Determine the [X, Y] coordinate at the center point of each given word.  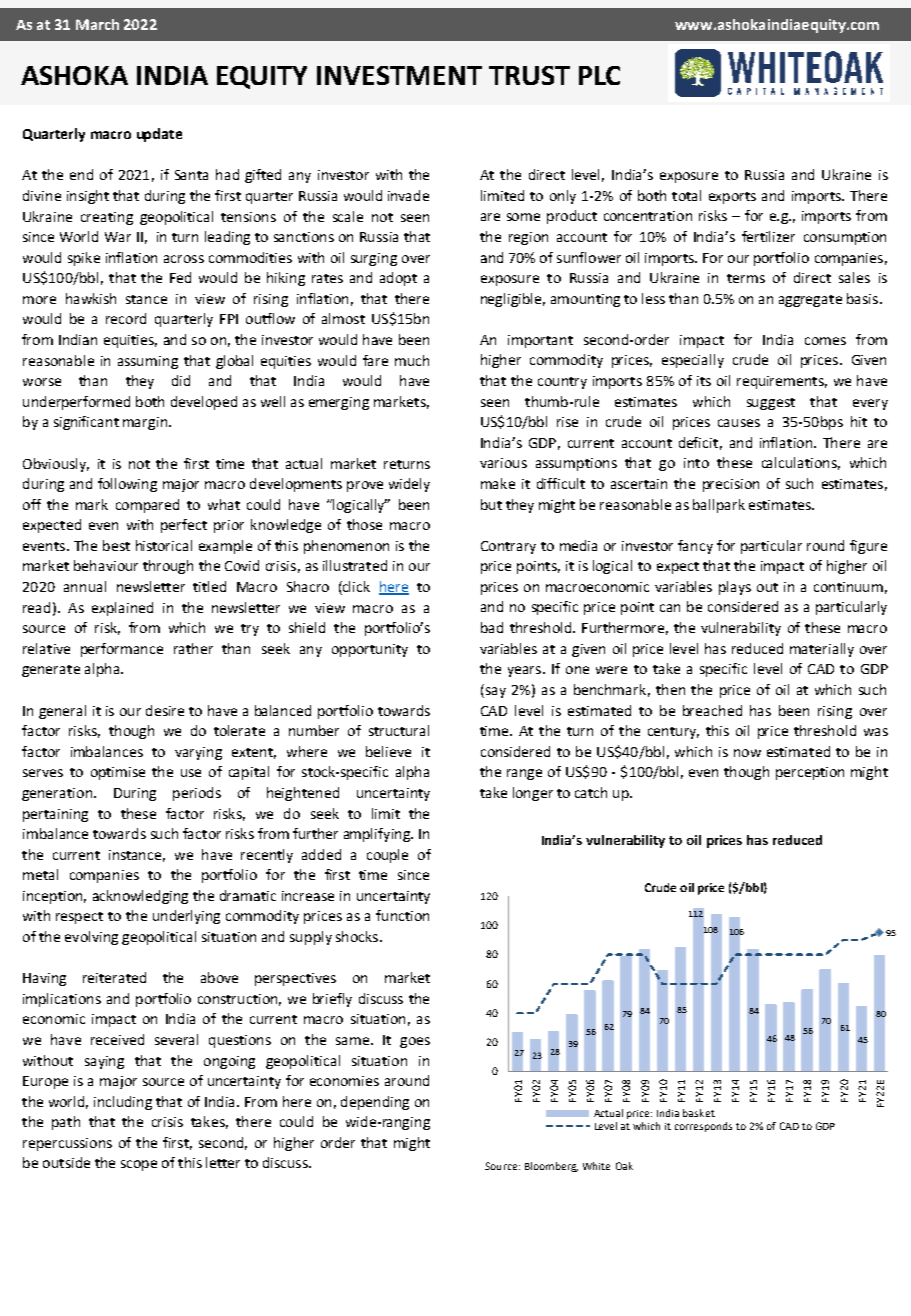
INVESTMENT [399, 75]
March [97, 24]
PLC [599, 75]
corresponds [703, 1127]
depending [375, 1103]
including [123, 1103]
